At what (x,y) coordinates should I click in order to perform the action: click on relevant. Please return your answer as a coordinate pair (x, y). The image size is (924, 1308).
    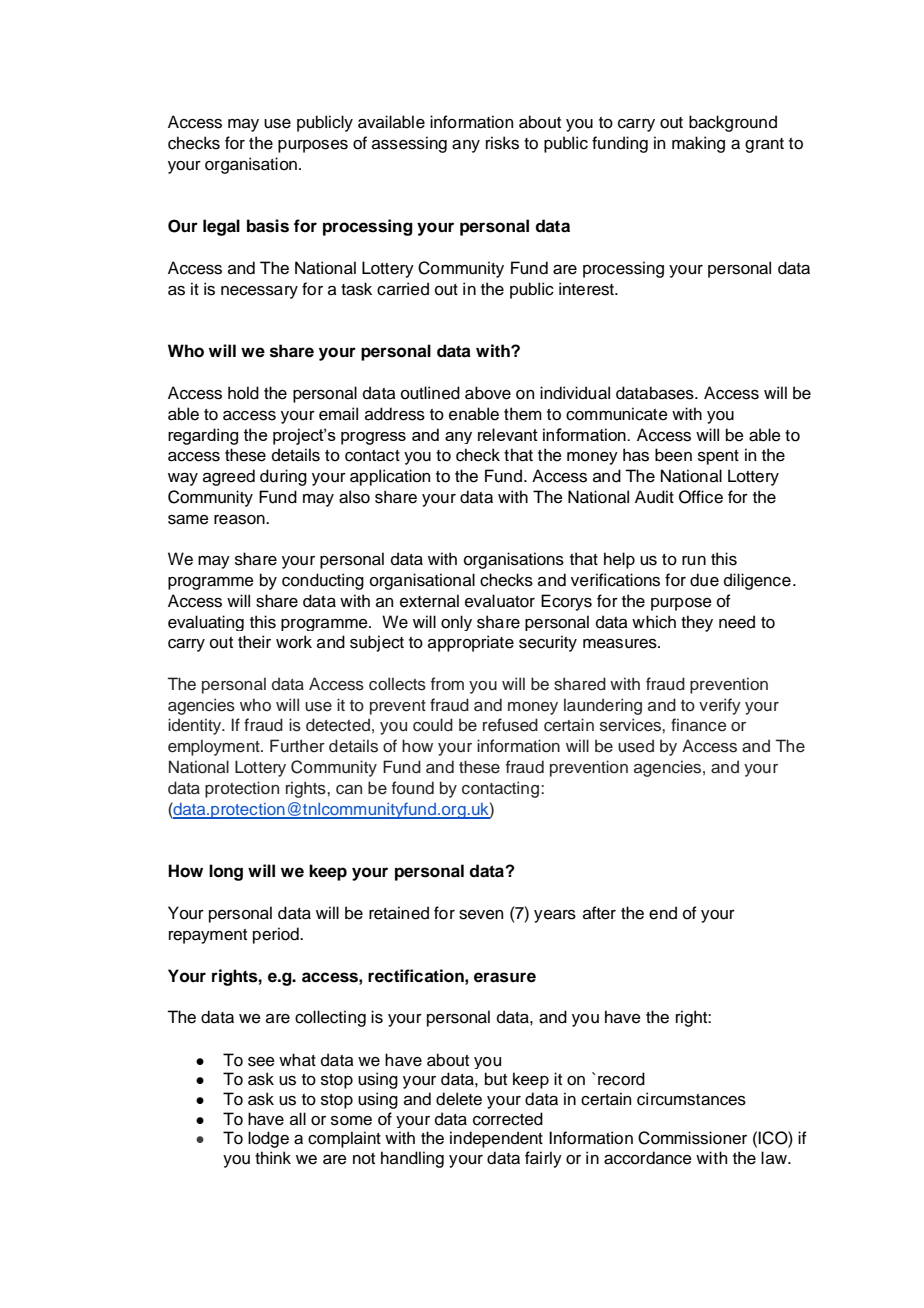
    Looking at the image, I should click on (508, 434).
